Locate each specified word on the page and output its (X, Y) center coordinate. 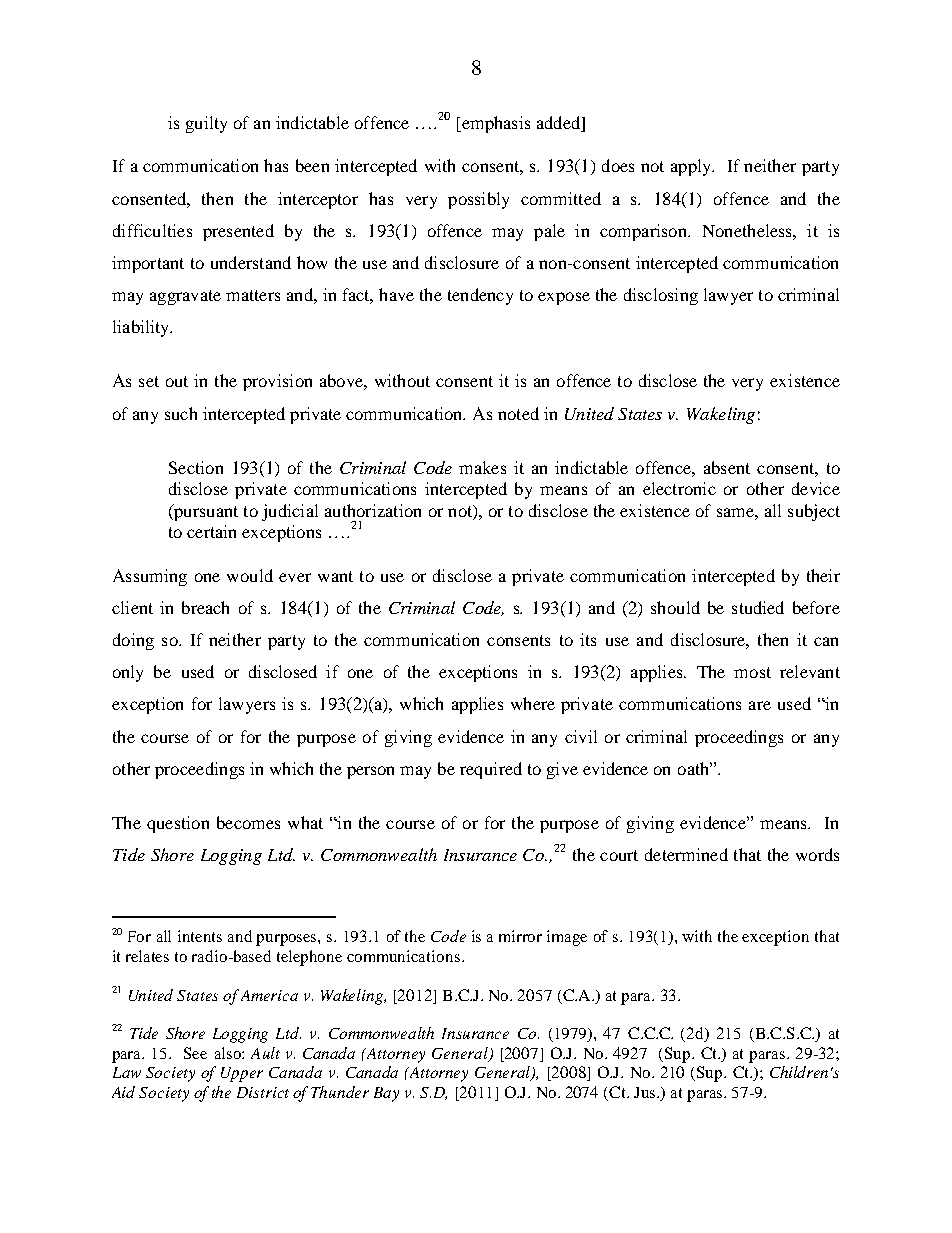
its (588, 639)
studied (758, 607)
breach (205, 607)
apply (692, 167)
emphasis (495, 124)
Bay (386, 1094)
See (195, 1053)
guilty (206, 124)
